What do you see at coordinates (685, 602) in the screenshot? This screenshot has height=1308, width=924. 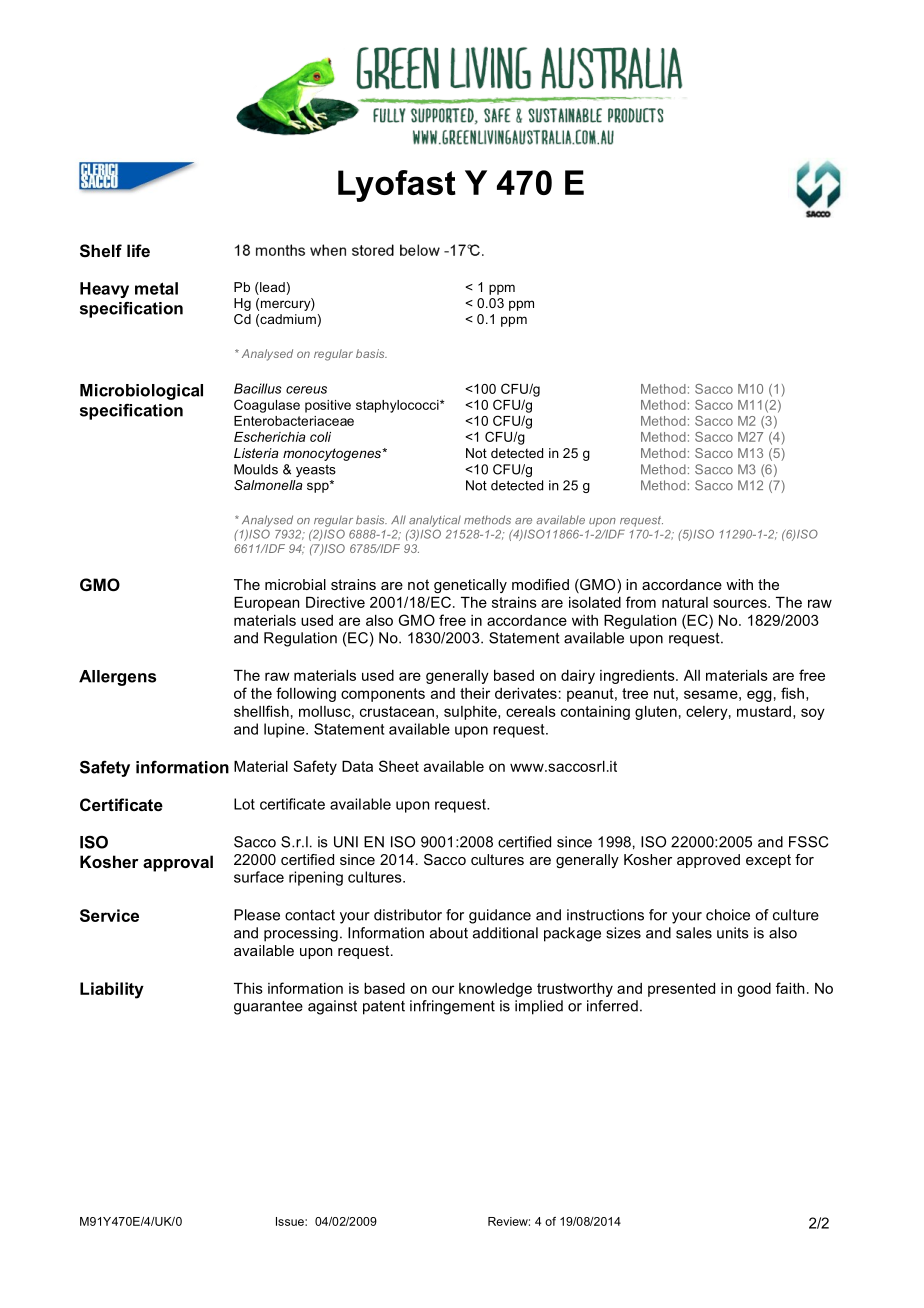 I see `natural` at bounding box center [685, 602].
